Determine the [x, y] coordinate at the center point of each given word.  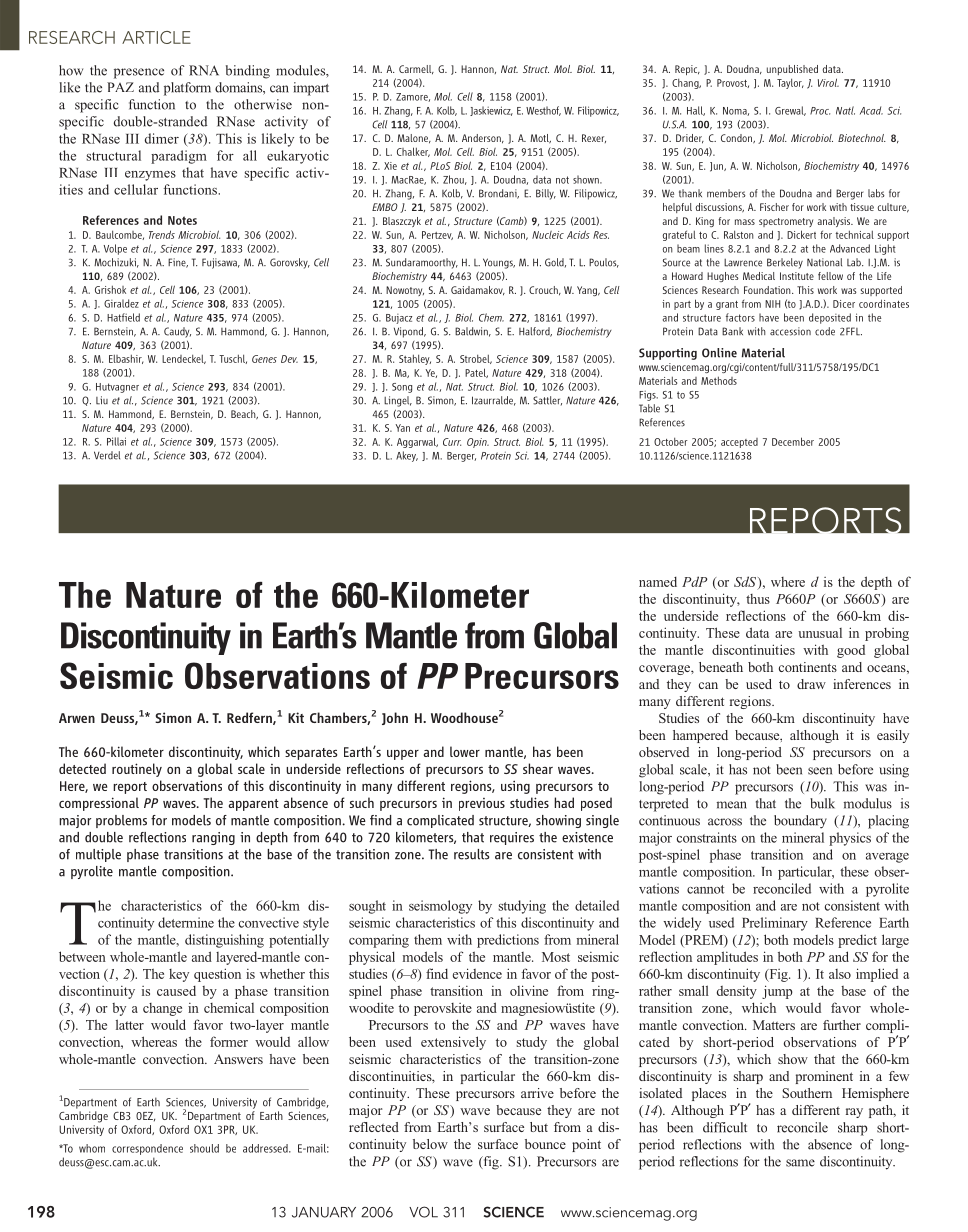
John [395, 718]
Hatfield [123, 317]
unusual [820, 633]
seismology [440, 907]
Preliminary [775, 924]
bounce [545, 1144]
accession [790, 331]
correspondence [147, 1149]
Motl [540, 139]
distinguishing [224, 941]
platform [187, 89]
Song [402, 388]
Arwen [77, 718]
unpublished [792, 70]
